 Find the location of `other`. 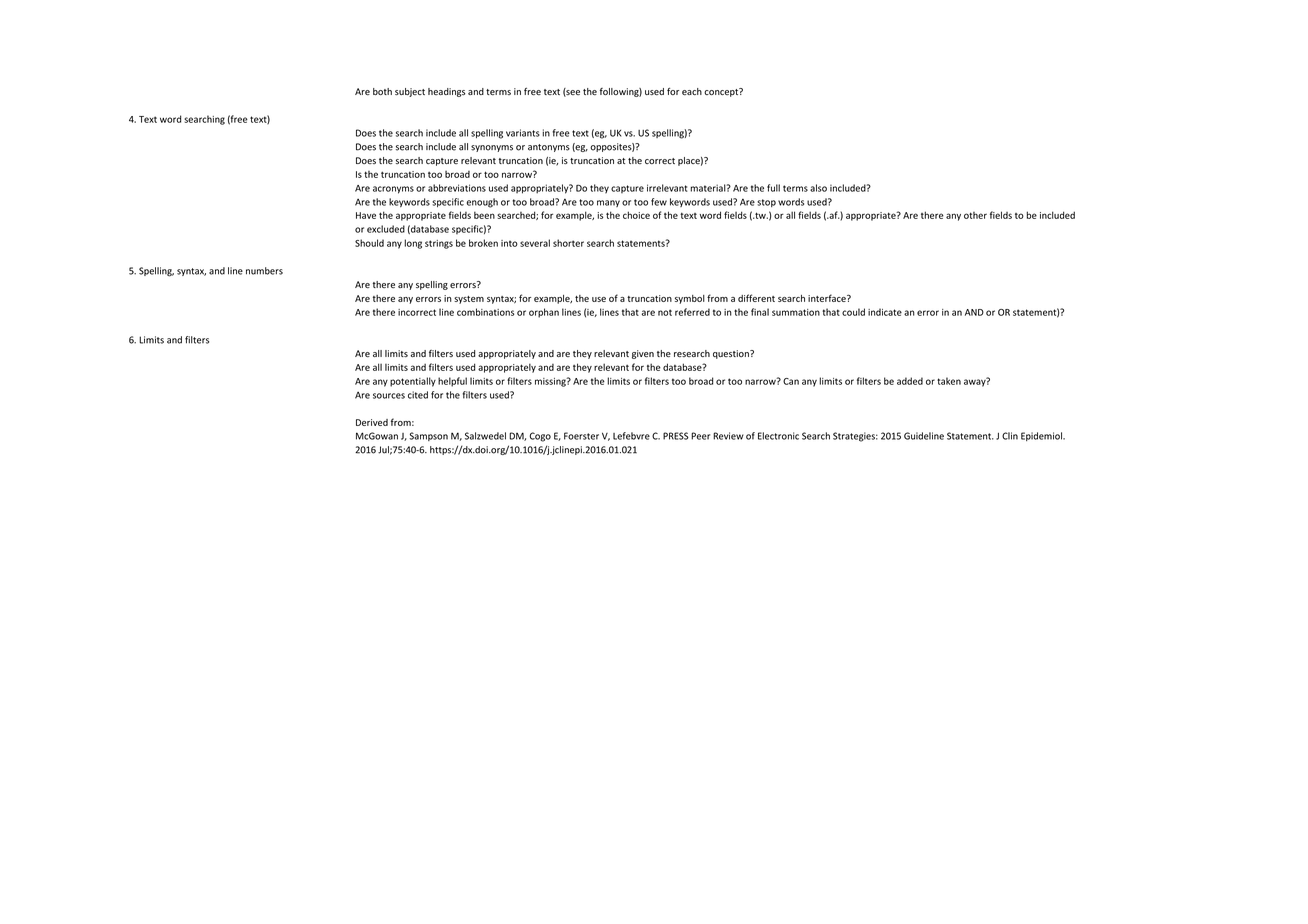

other is located at coordinates (975, 215).
